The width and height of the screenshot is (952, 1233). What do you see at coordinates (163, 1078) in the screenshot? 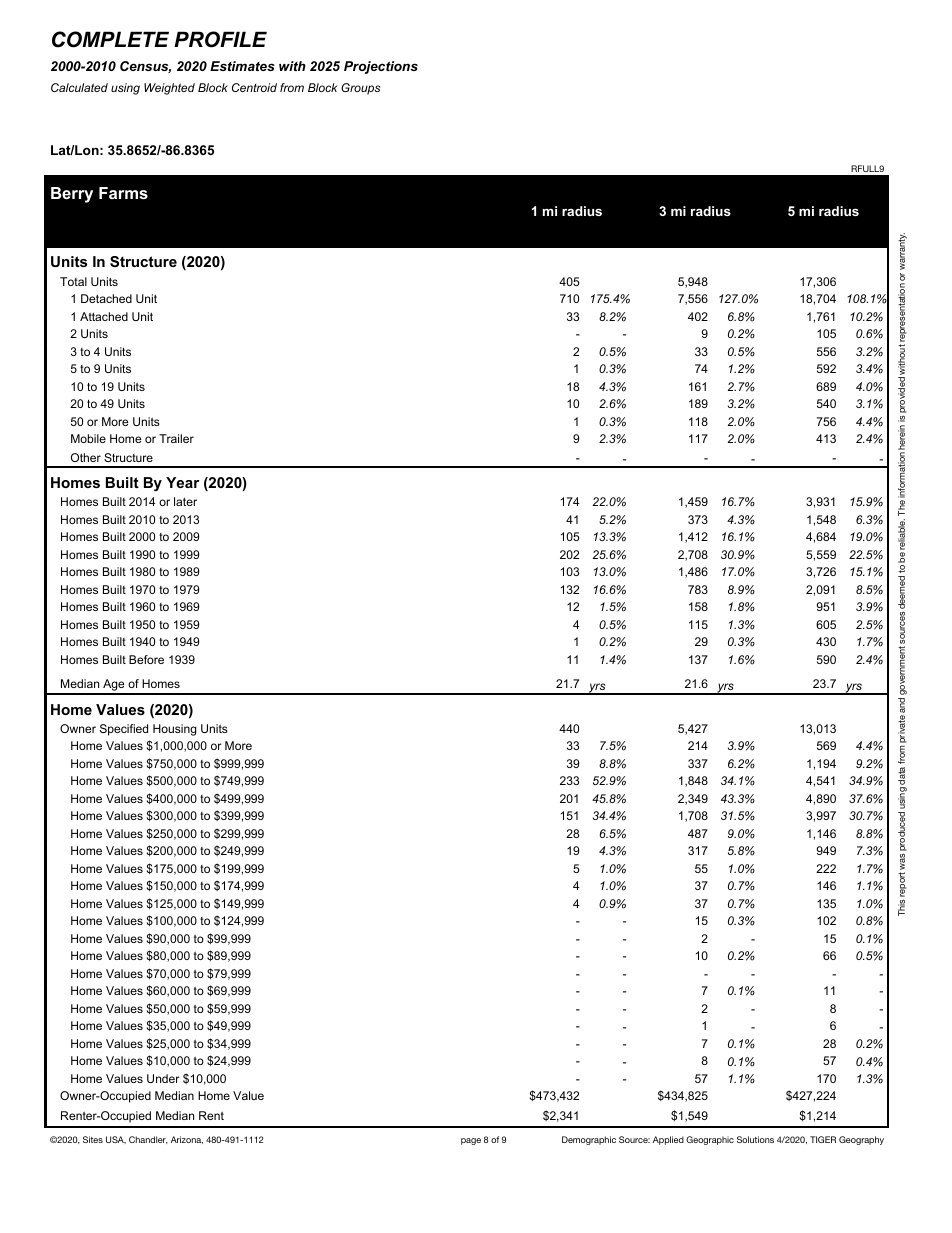
I see `Under` at bounding box center [163, 1078].
